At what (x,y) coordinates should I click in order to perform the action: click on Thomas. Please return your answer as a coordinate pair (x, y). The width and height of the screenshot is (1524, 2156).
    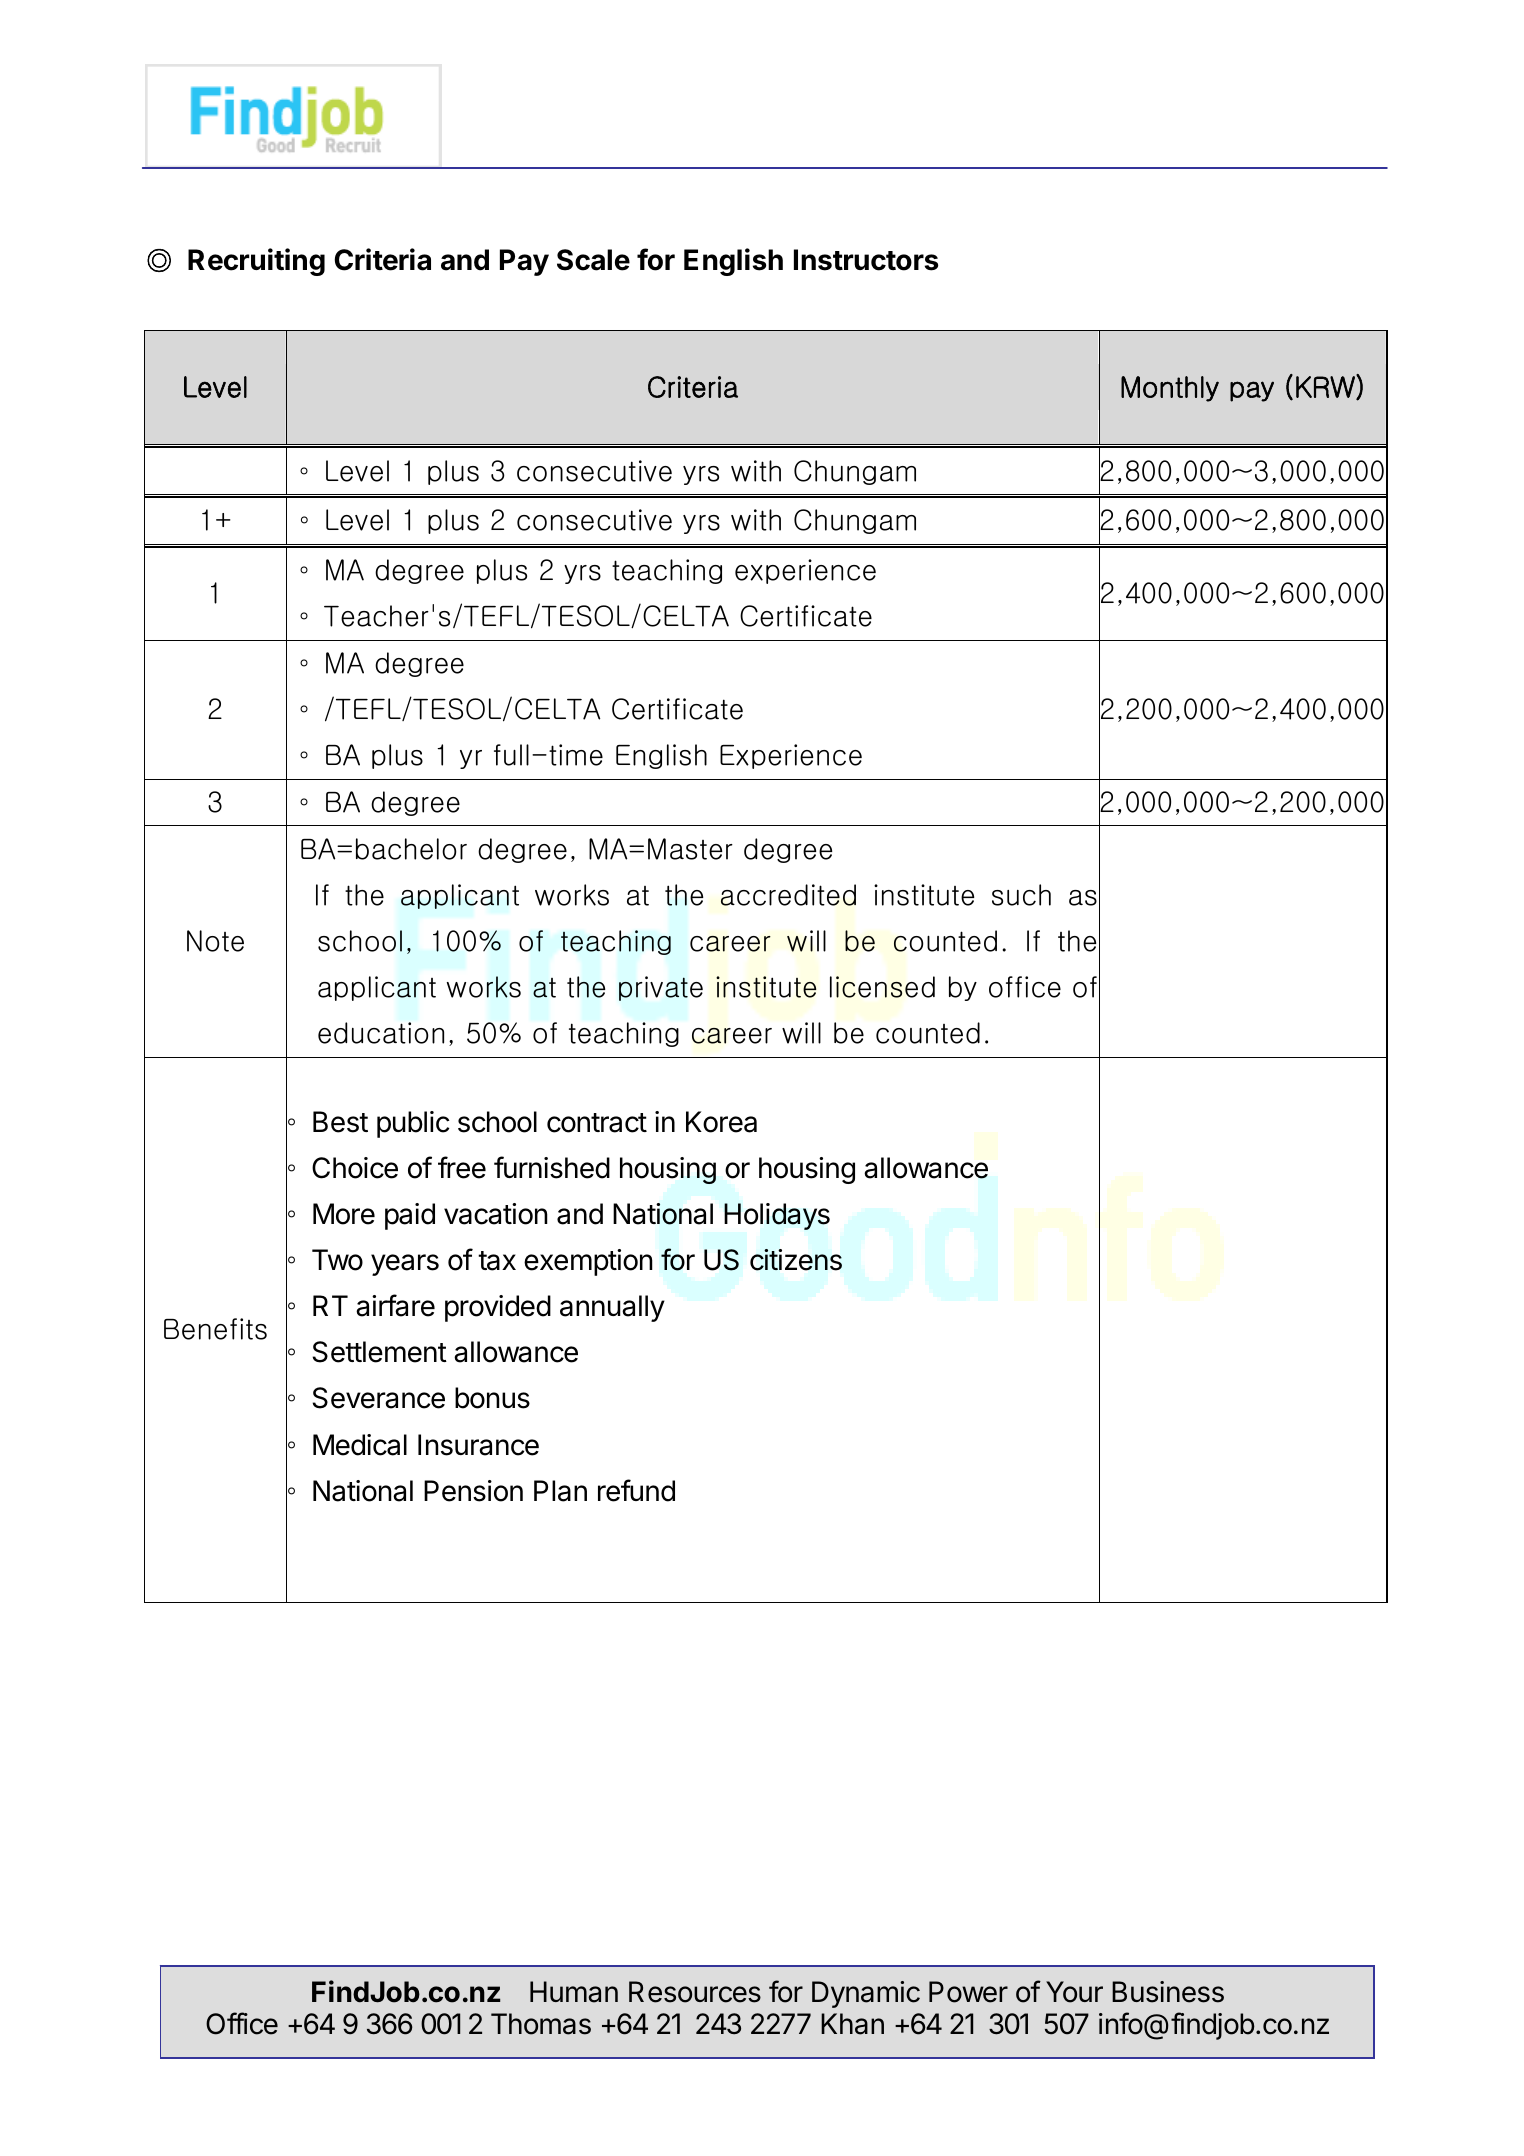
    Looking at the image, I should click on (541, 2024).
